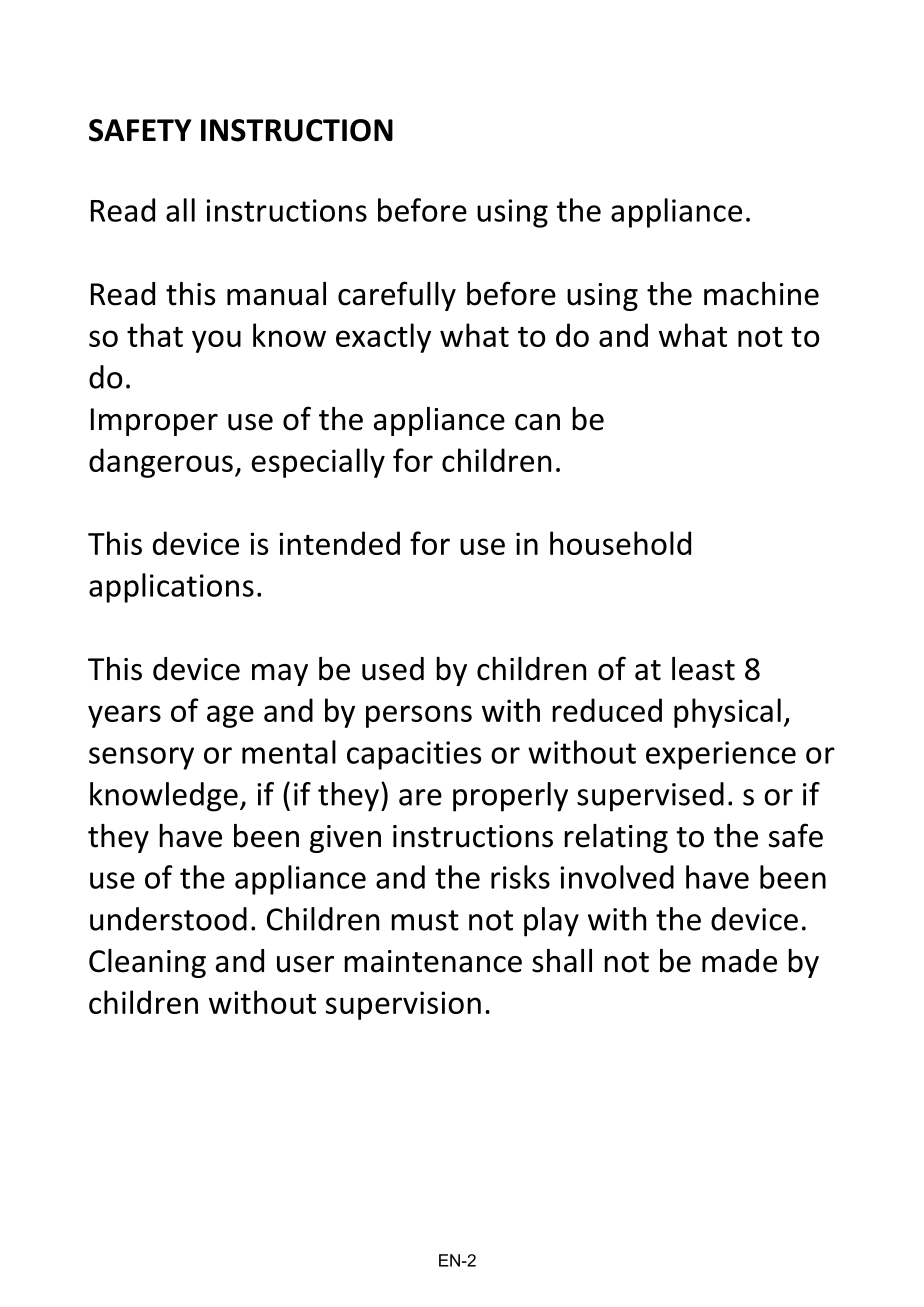 This screenshot has height=1307, width=924. Describe the element at coordinates (216, 341) in the screenshot. I see `you` at that location.
